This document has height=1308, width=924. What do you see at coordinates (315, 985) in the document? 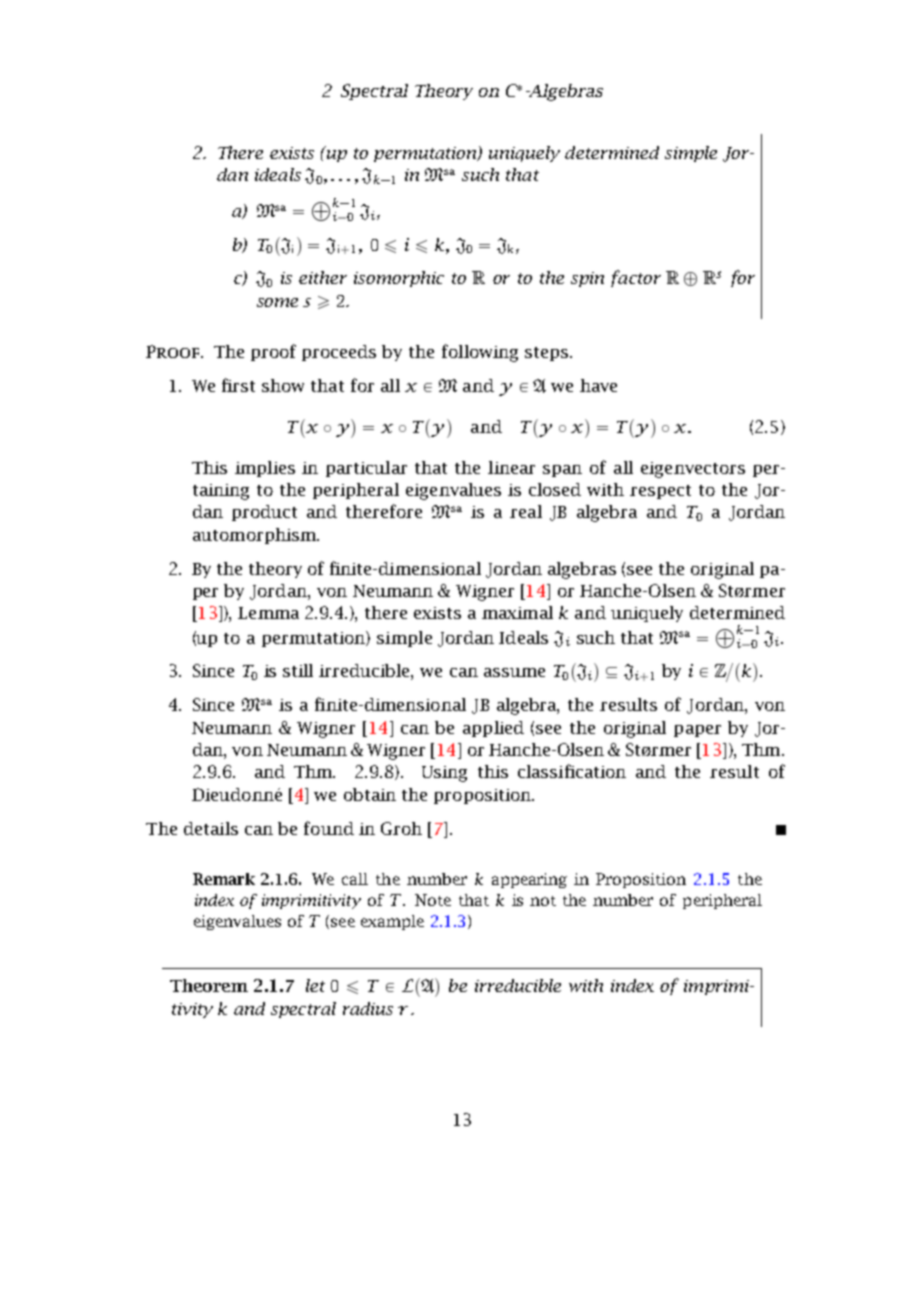
I see `let` at bounding box center [315, 985].
